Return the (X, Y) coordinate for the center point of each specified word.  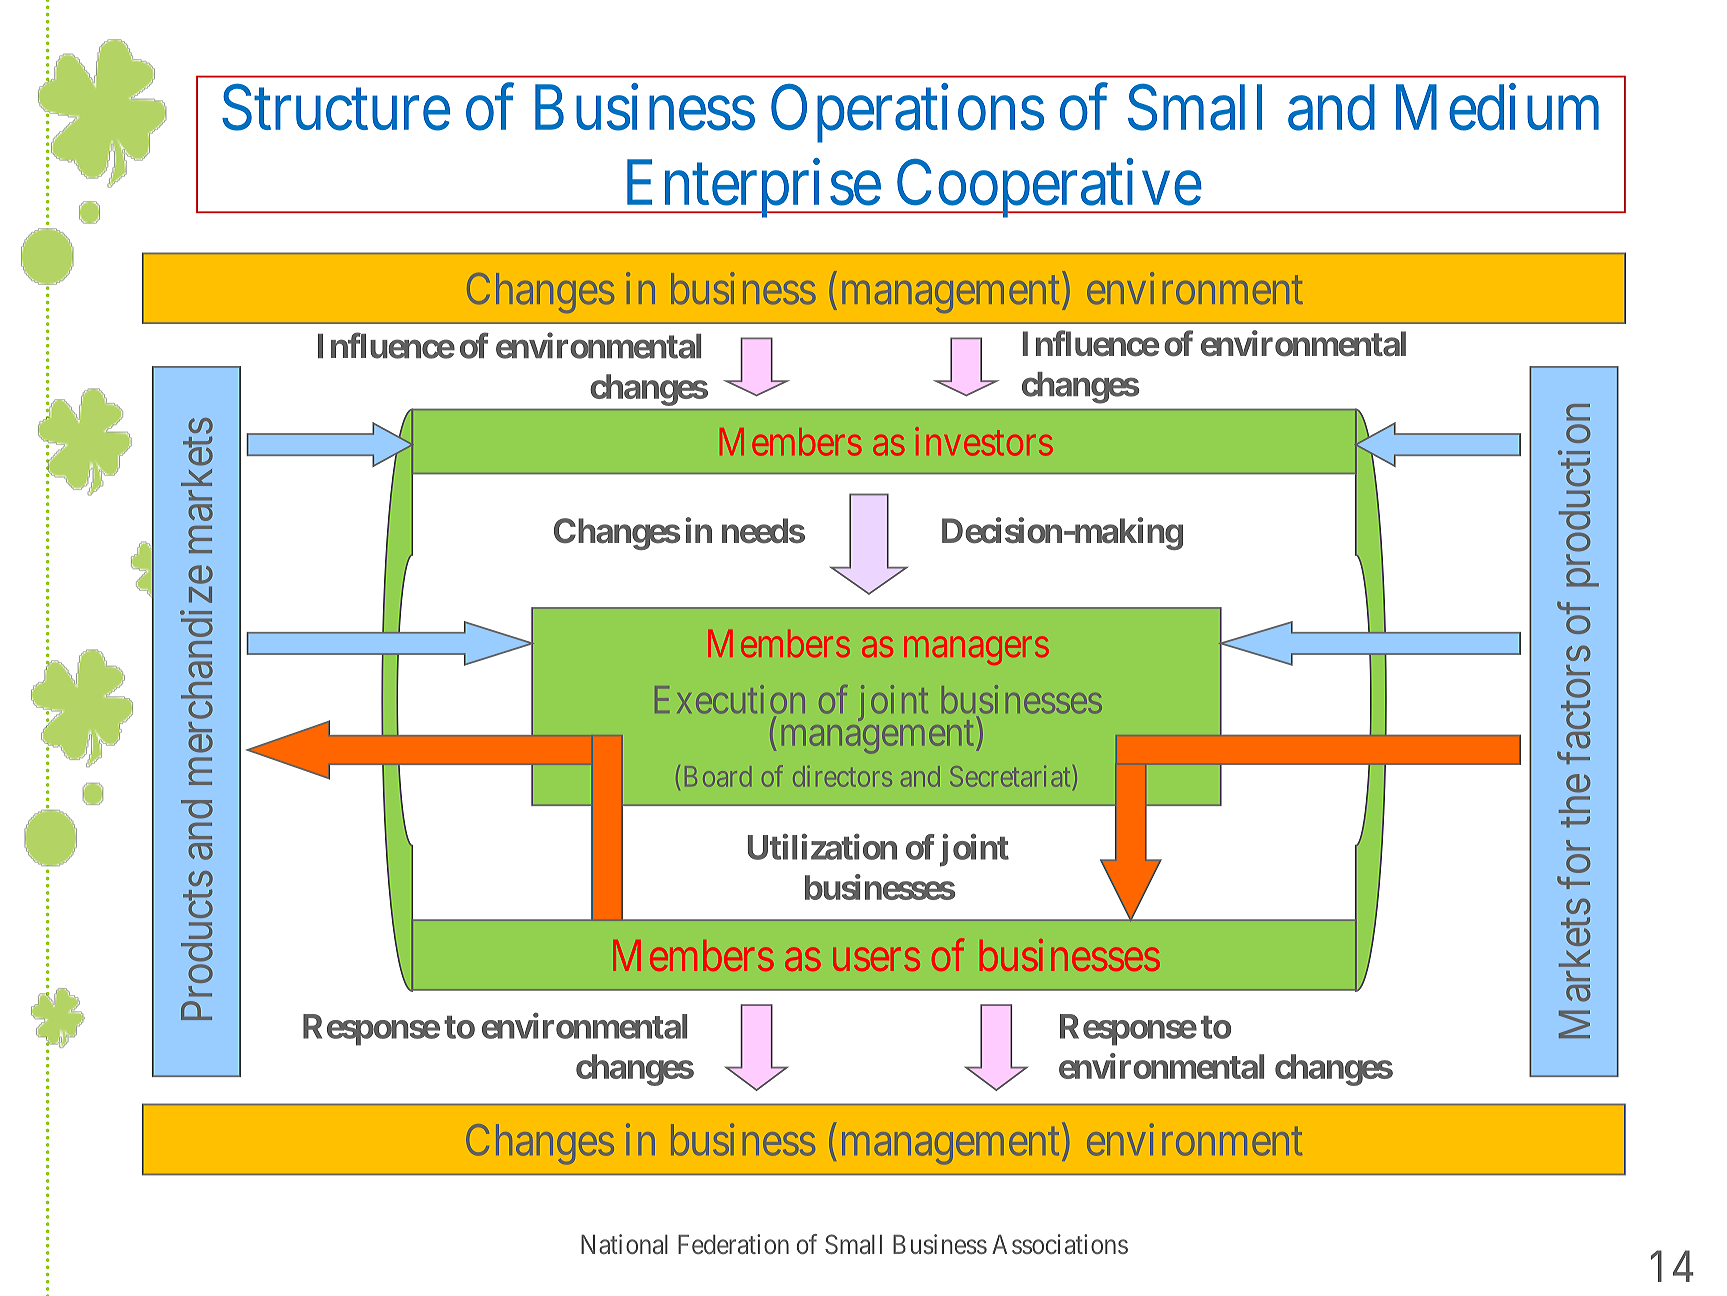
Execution (730, 699)
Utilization (822, 847)
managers (976, 651)
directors (842, 776)
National (624, 1244)
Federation (733, 1244)
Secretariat (1010, 776)
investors (984, 441)
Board (718, 776)
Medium (1497, 108)
